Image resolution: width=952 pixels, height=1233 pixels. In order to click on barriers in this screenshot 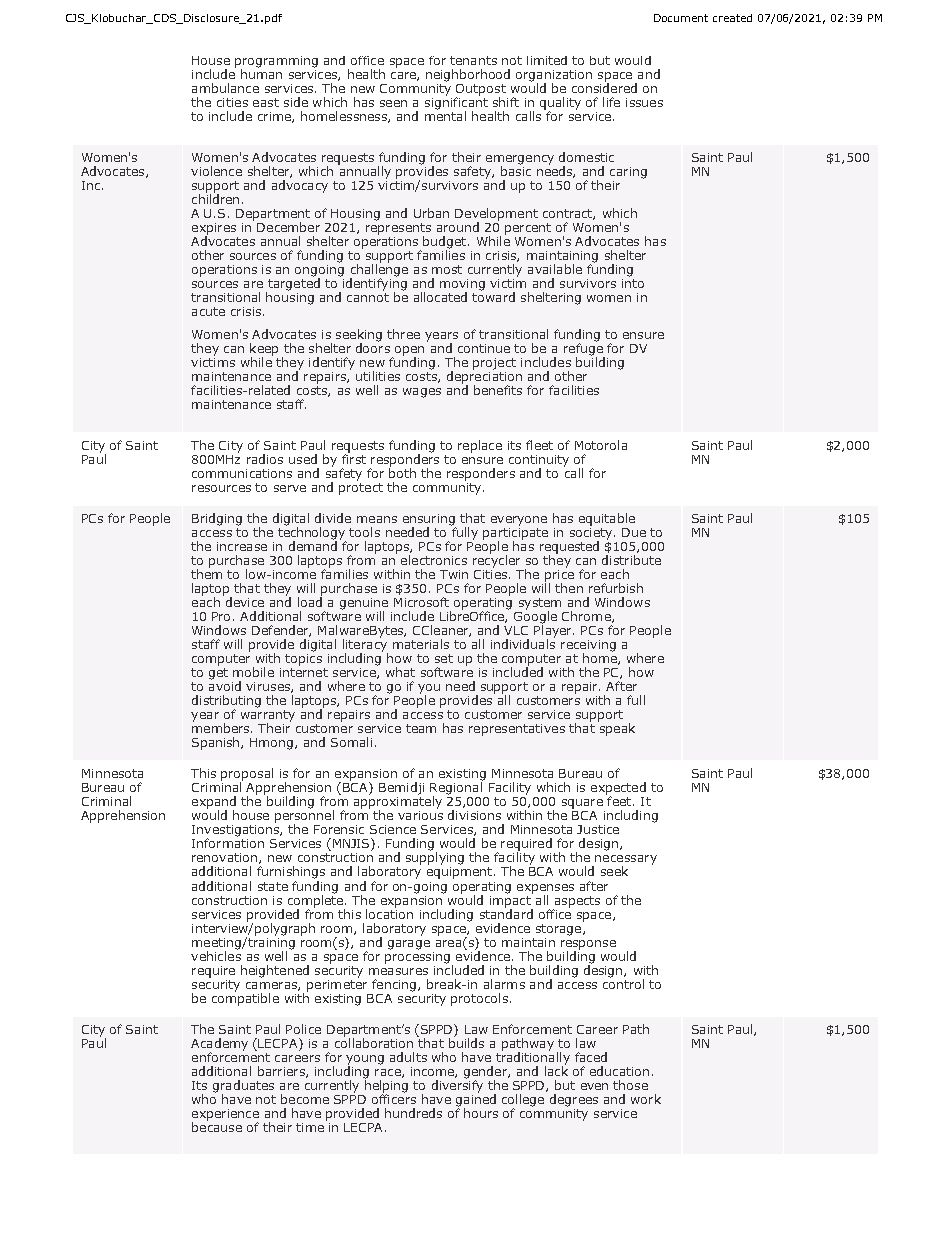, I will do `click(282, 1072)`.
